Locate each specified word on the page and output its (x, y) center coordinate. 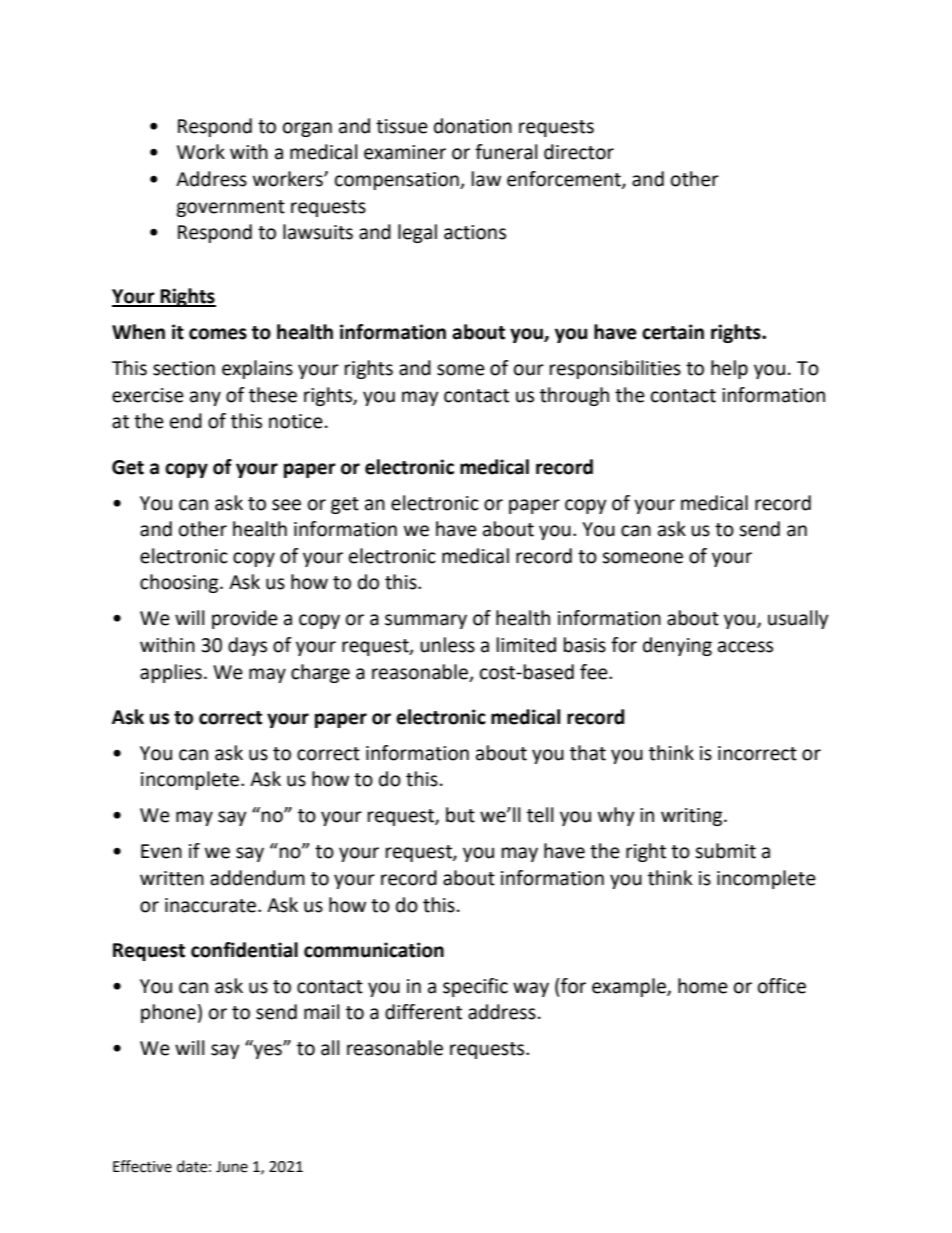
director (579, 152)
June (232, 1167)
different (423, 1012)
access (745, 647)
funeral (506, 152)
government (230, 208)
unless (447, 645)
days (247, 646)
